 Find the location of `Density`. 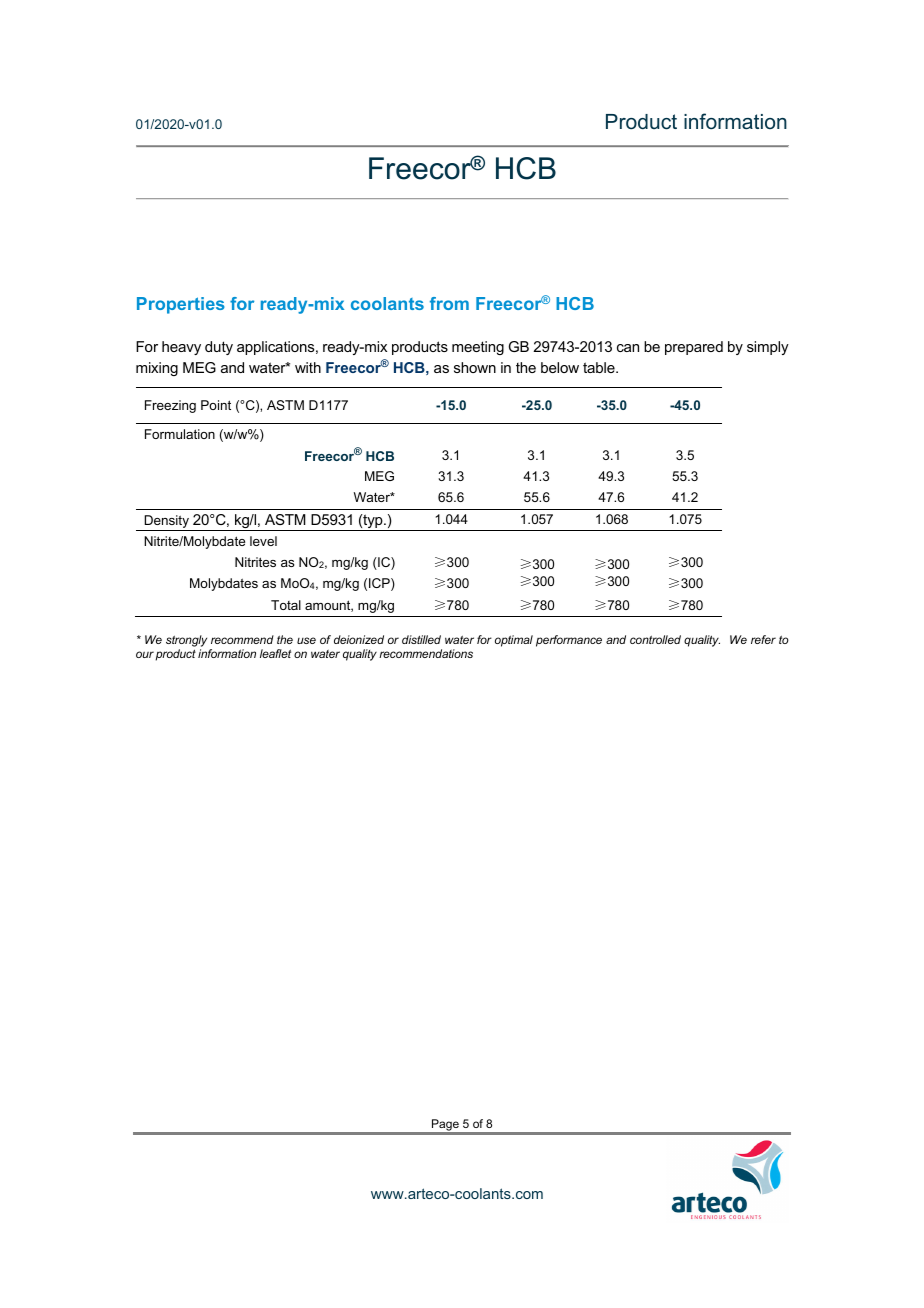

Density is located at coordinates (166, 523).
